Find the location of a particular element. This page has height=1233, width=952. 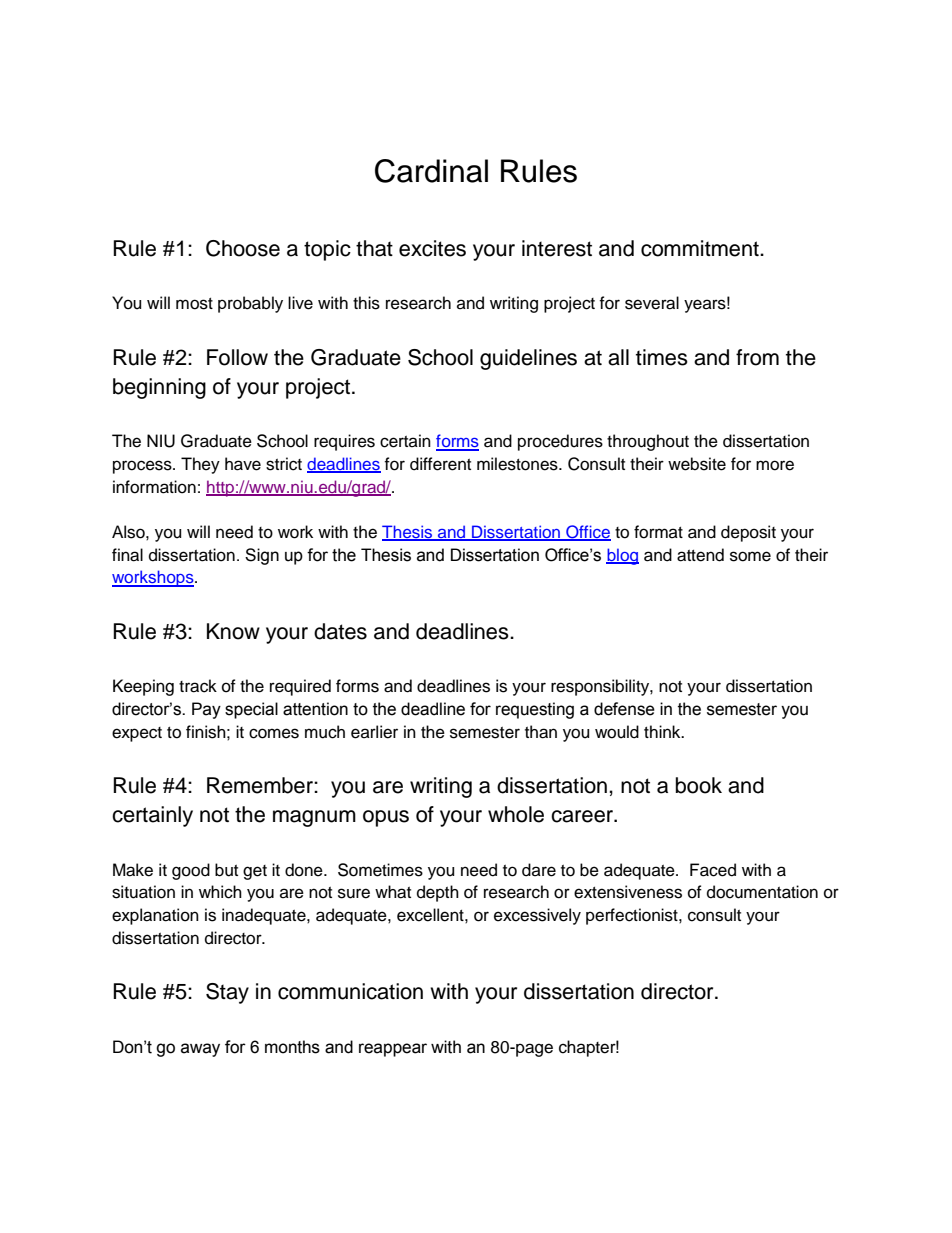

attend is located at coordinates (700, 555).
